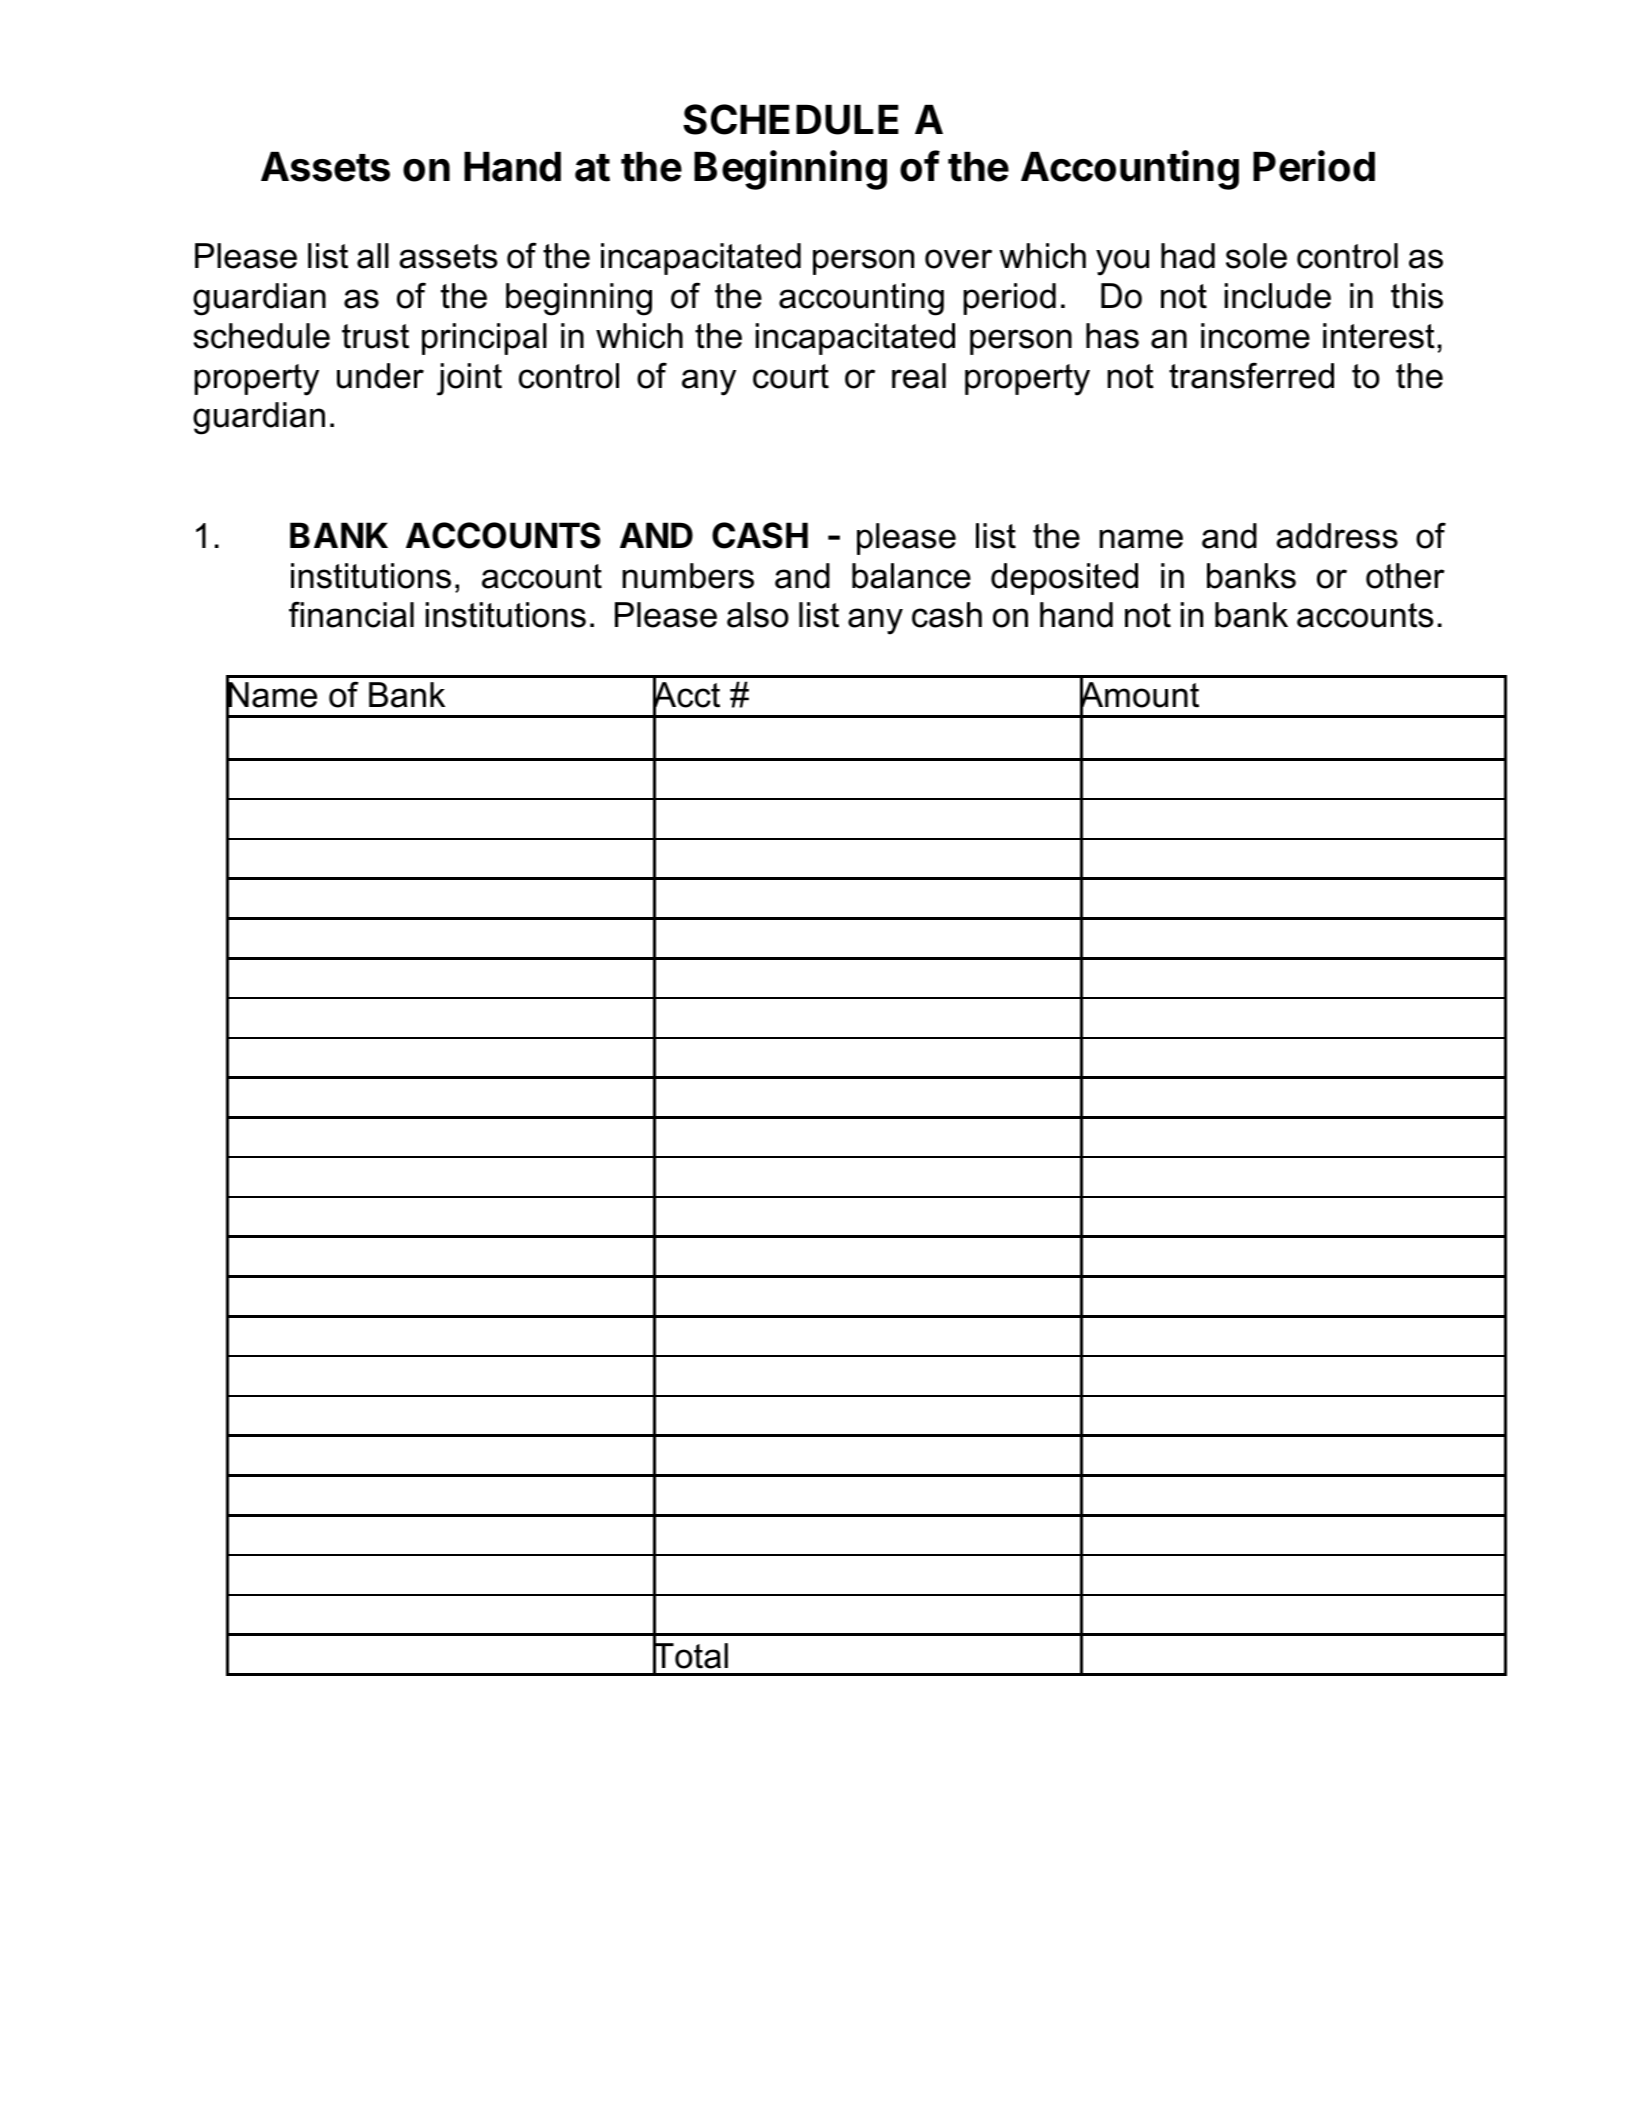 This screenshot has height=2118, width=1637. What do you see at coordinates (686, 695) in the screenshot?
I see `Acct` at bounding box center [686, 695].
